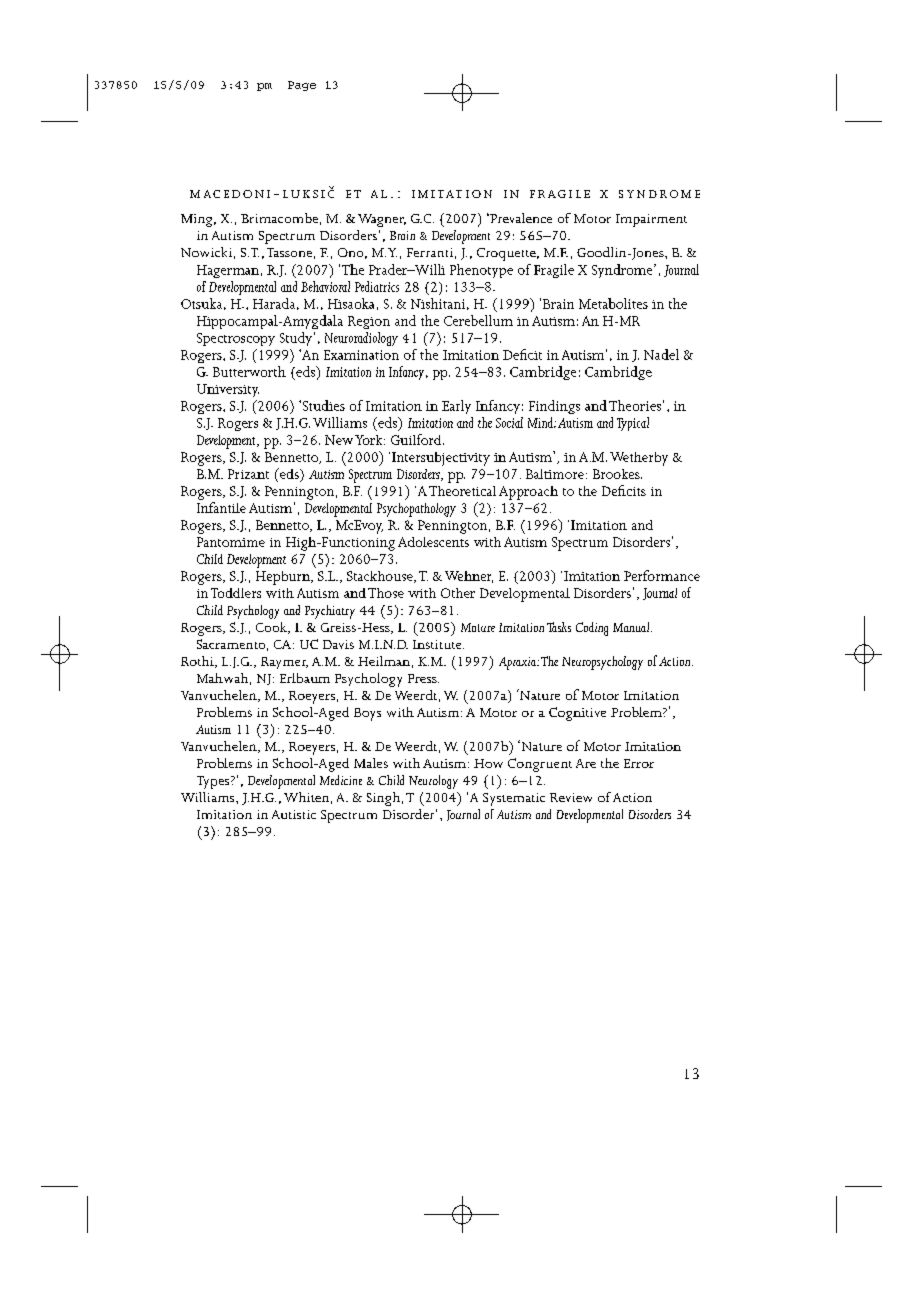  I want to click on Autistic, so click(294, 814).
